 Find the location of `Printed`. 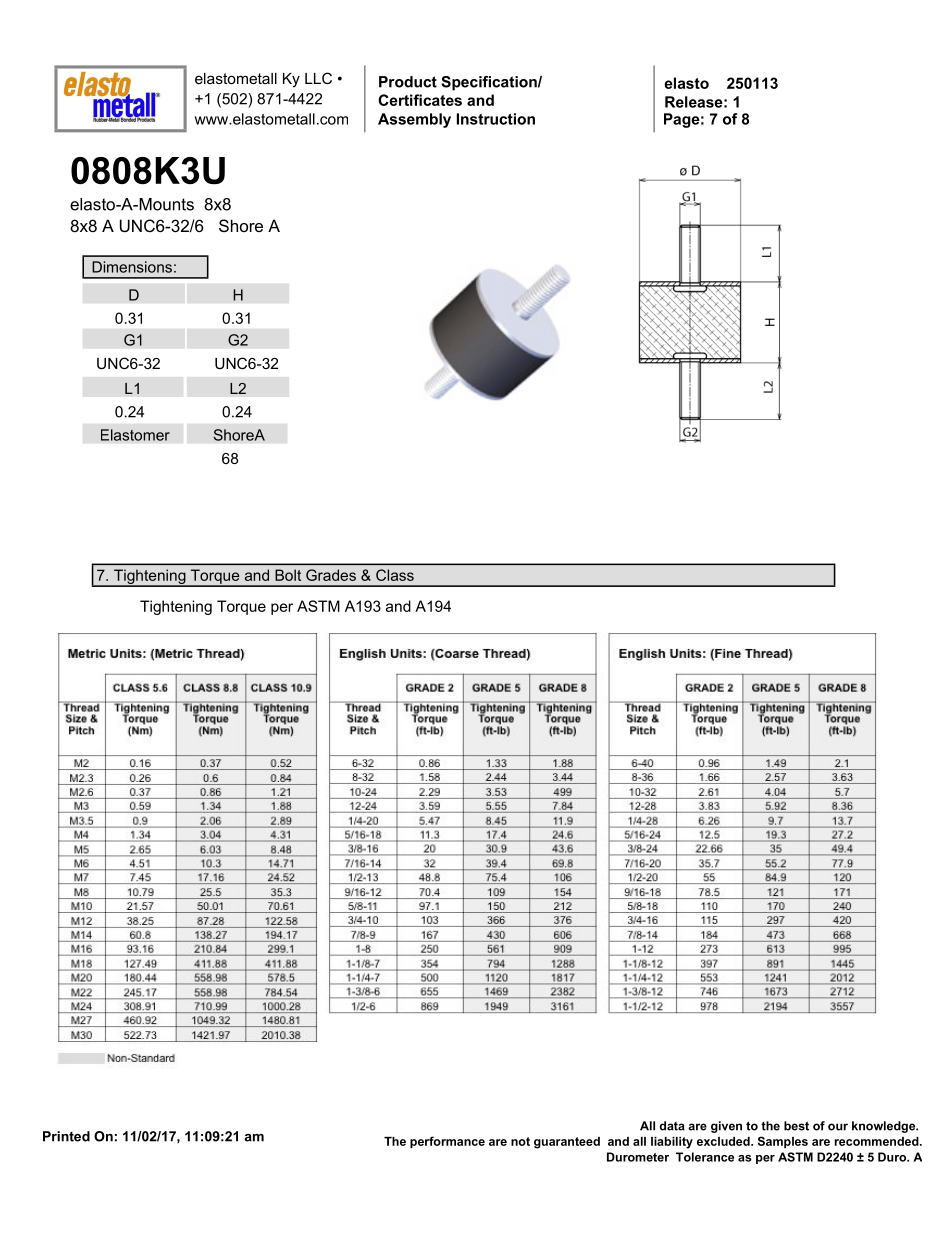

Printed is located at coordinates (66, 1136).
